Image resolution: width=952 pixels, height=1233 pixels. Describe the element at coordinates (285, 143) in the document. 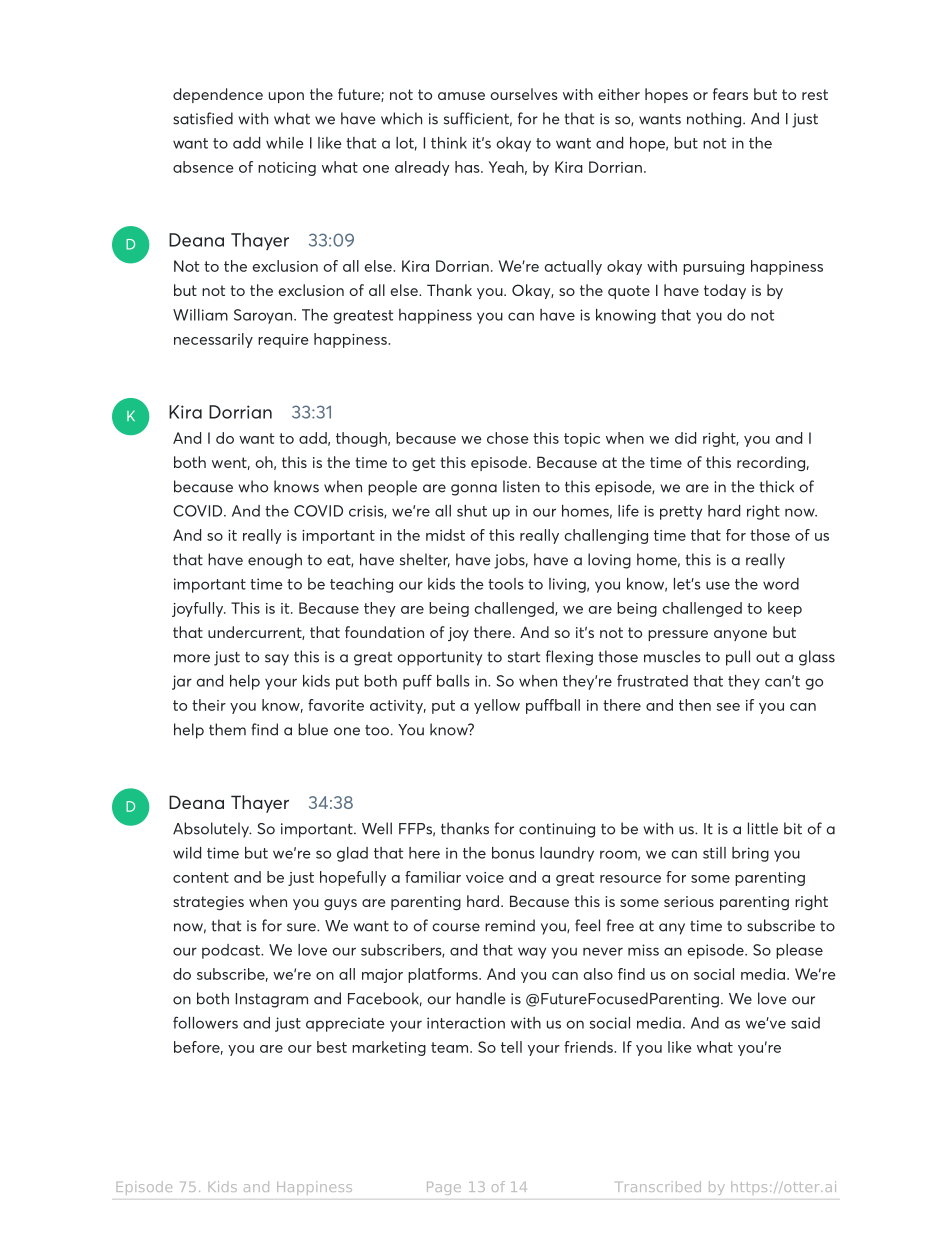

I see `while` at that location.
